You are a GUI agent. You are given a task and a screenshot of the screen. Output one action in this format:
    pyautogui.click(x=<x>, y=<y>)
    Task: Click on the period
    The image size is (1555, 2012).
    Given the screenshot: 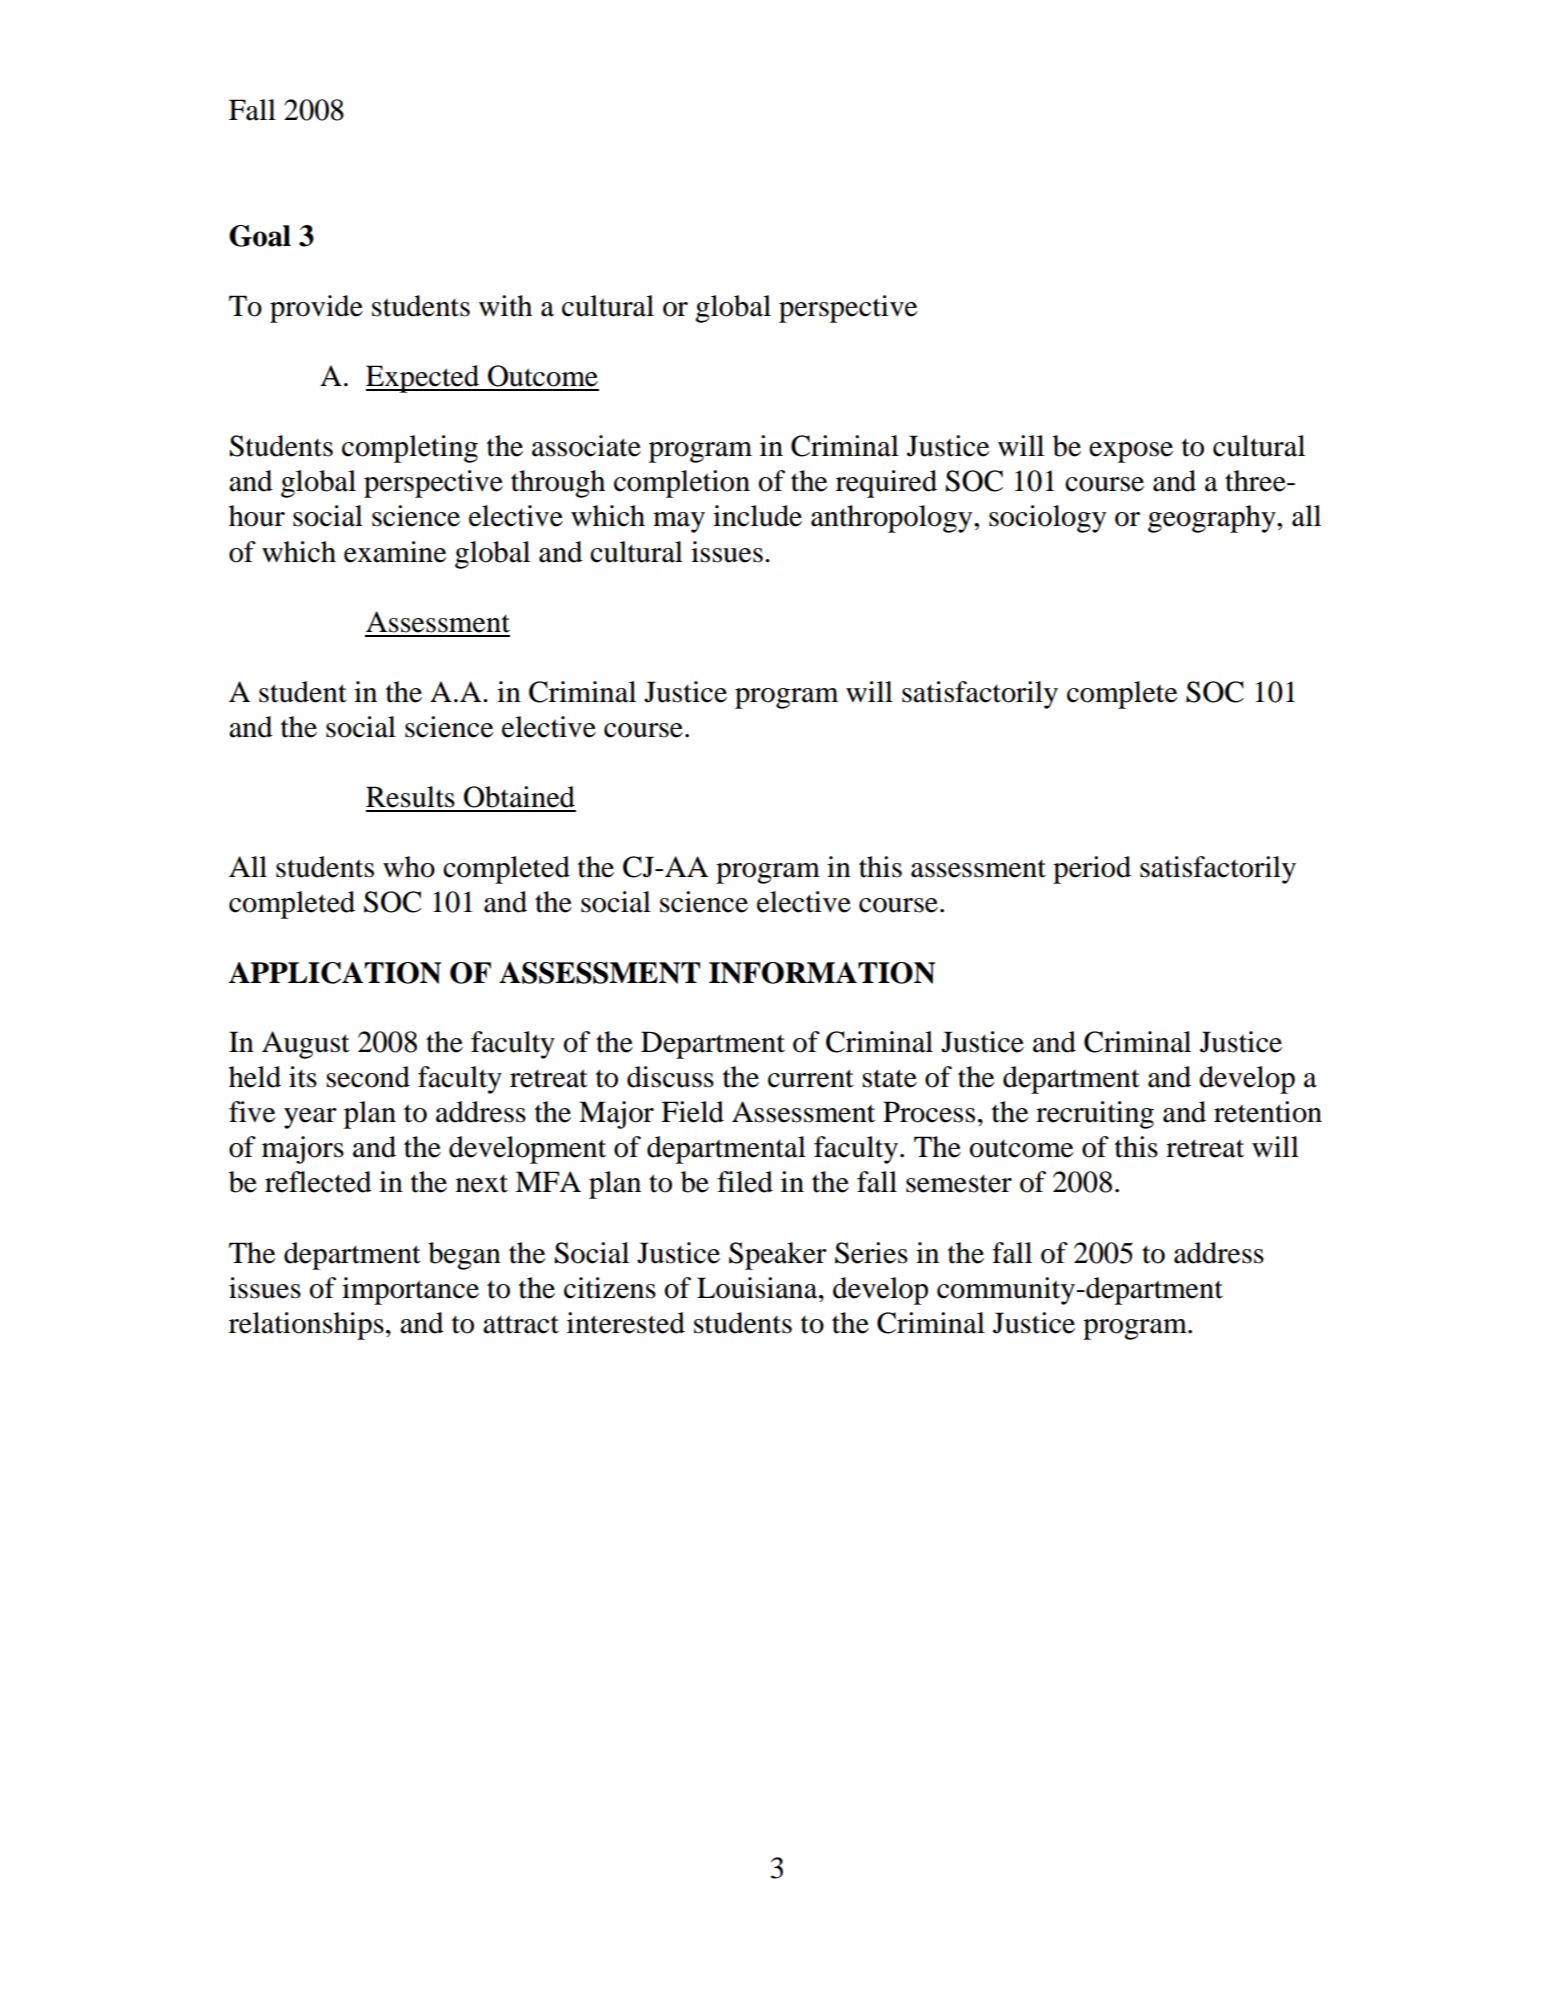 What is the action you would take?
    pyautogui.click(x=1092, y=870)
